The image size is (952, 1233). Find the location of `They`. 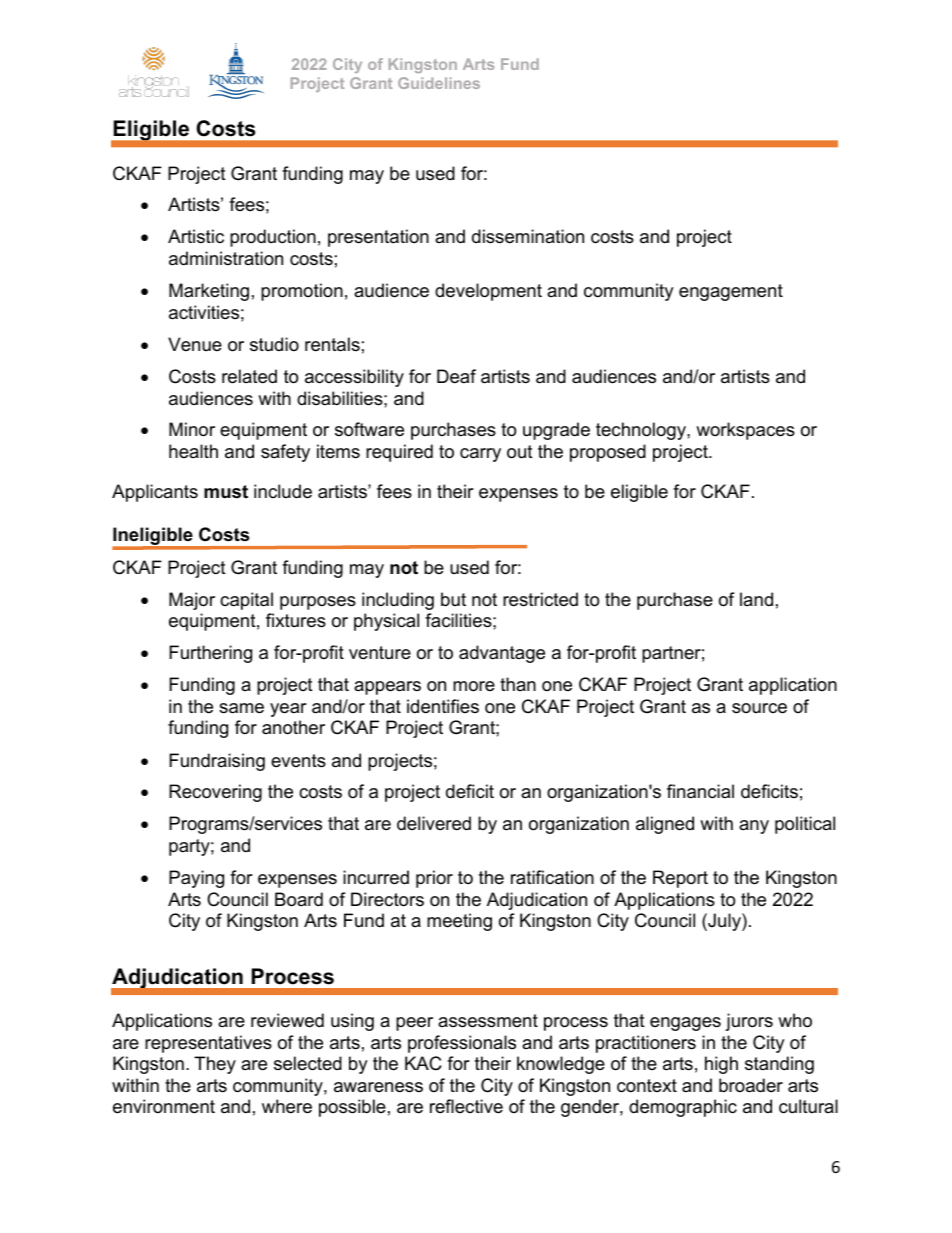

They is located at coordinates (215, 1065).
